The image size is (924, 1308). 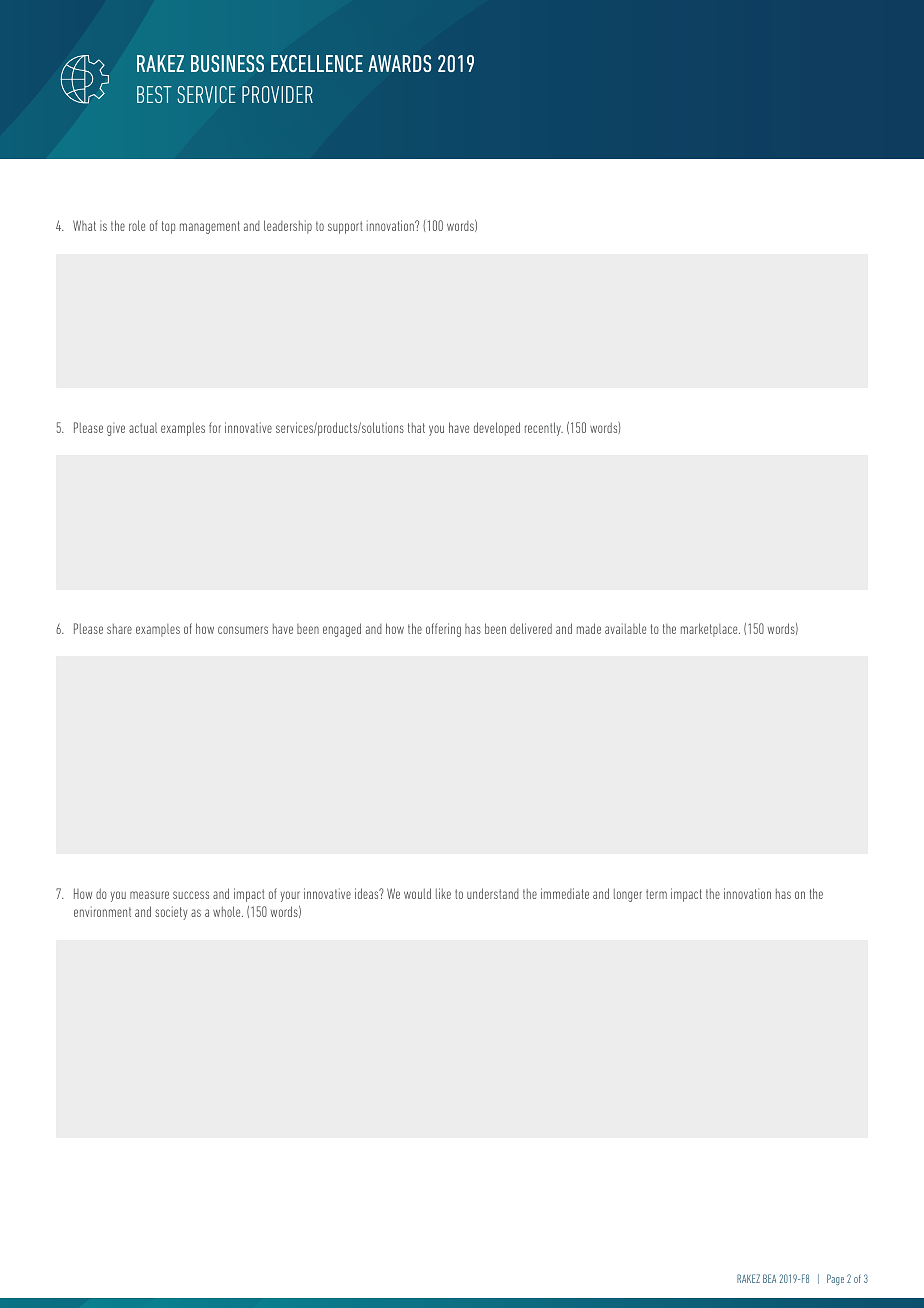 I want to click on BEST, so click(x=154, y=94).
